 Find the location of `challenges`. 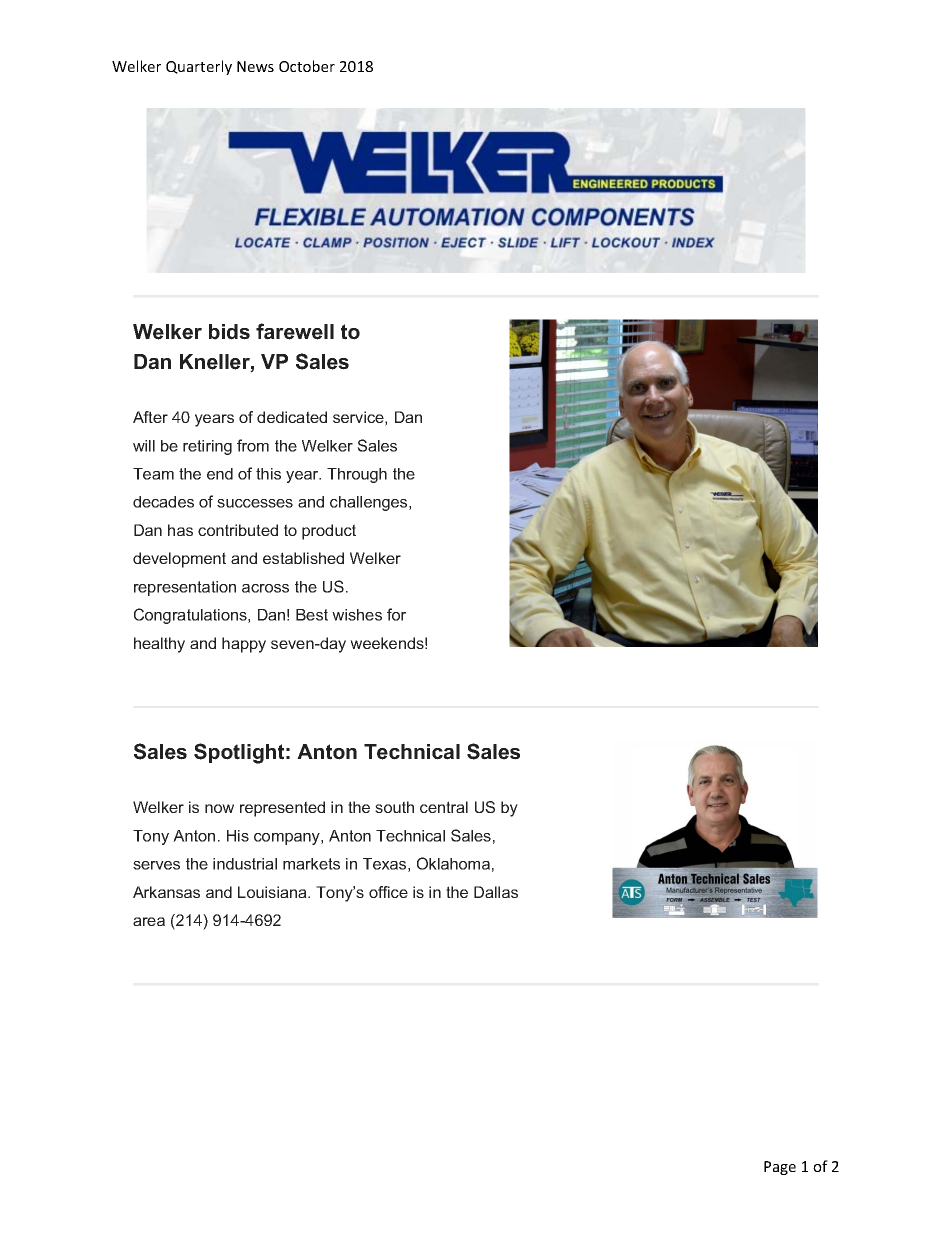

challenges is located at coordinates (370, 503).
